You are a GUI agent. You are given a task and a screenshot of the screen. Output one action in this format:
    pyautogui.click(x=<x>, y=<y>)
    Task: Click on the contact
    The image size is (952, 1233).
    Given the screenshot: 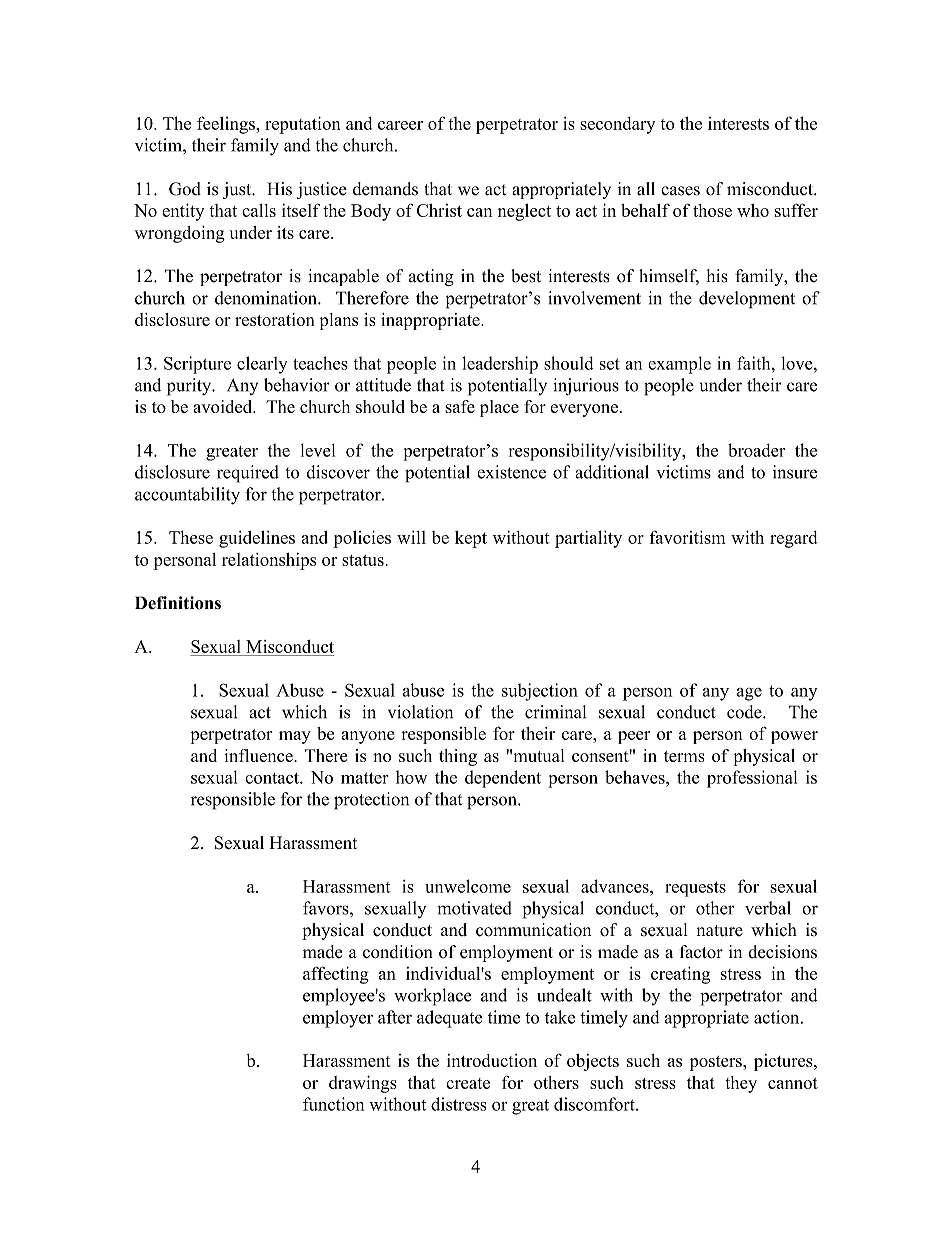 What is the action you would take?
    pyautogui.click(x=273, y=778)
